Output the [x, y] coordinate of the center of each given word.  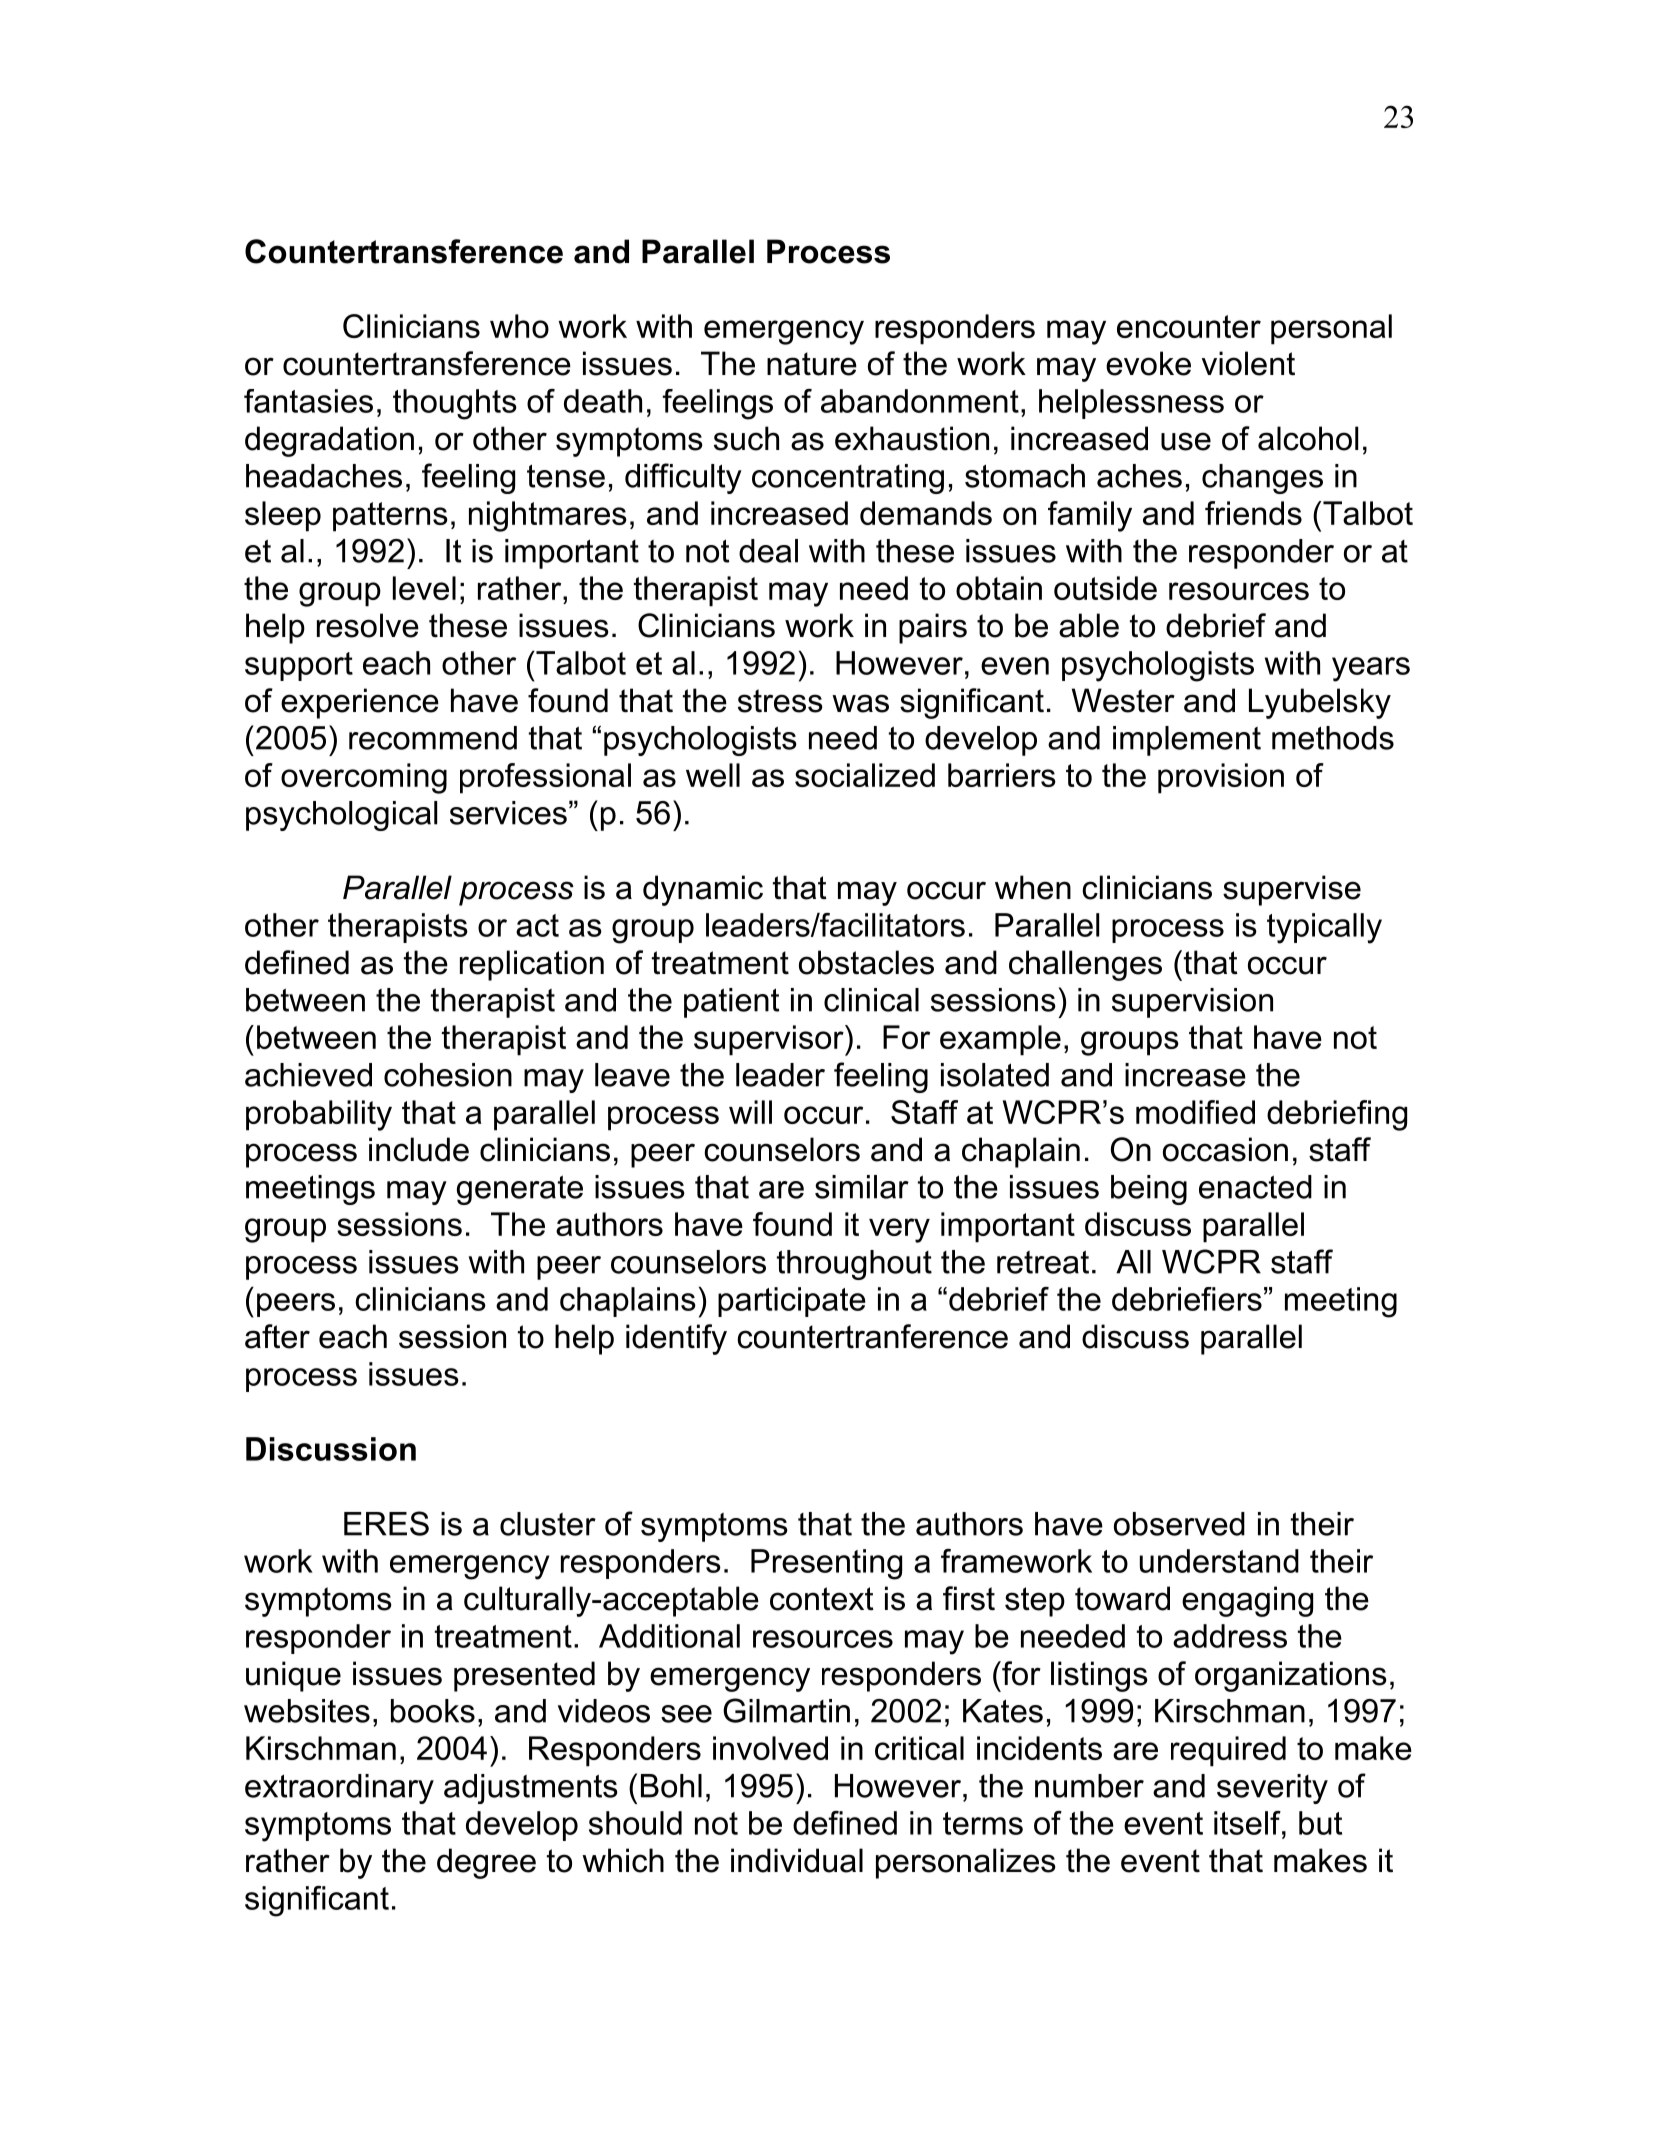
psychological [341, 816]
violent [1248, 363]
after [277, 1336]
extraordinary [339, 1789]
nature [812, 364]
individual [797, 1860]
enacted [1255, 1187]
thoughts [455, 404]
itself [1248, 1823]
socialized [865, 775]
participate [792, 1302]
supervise [1292, 890]
